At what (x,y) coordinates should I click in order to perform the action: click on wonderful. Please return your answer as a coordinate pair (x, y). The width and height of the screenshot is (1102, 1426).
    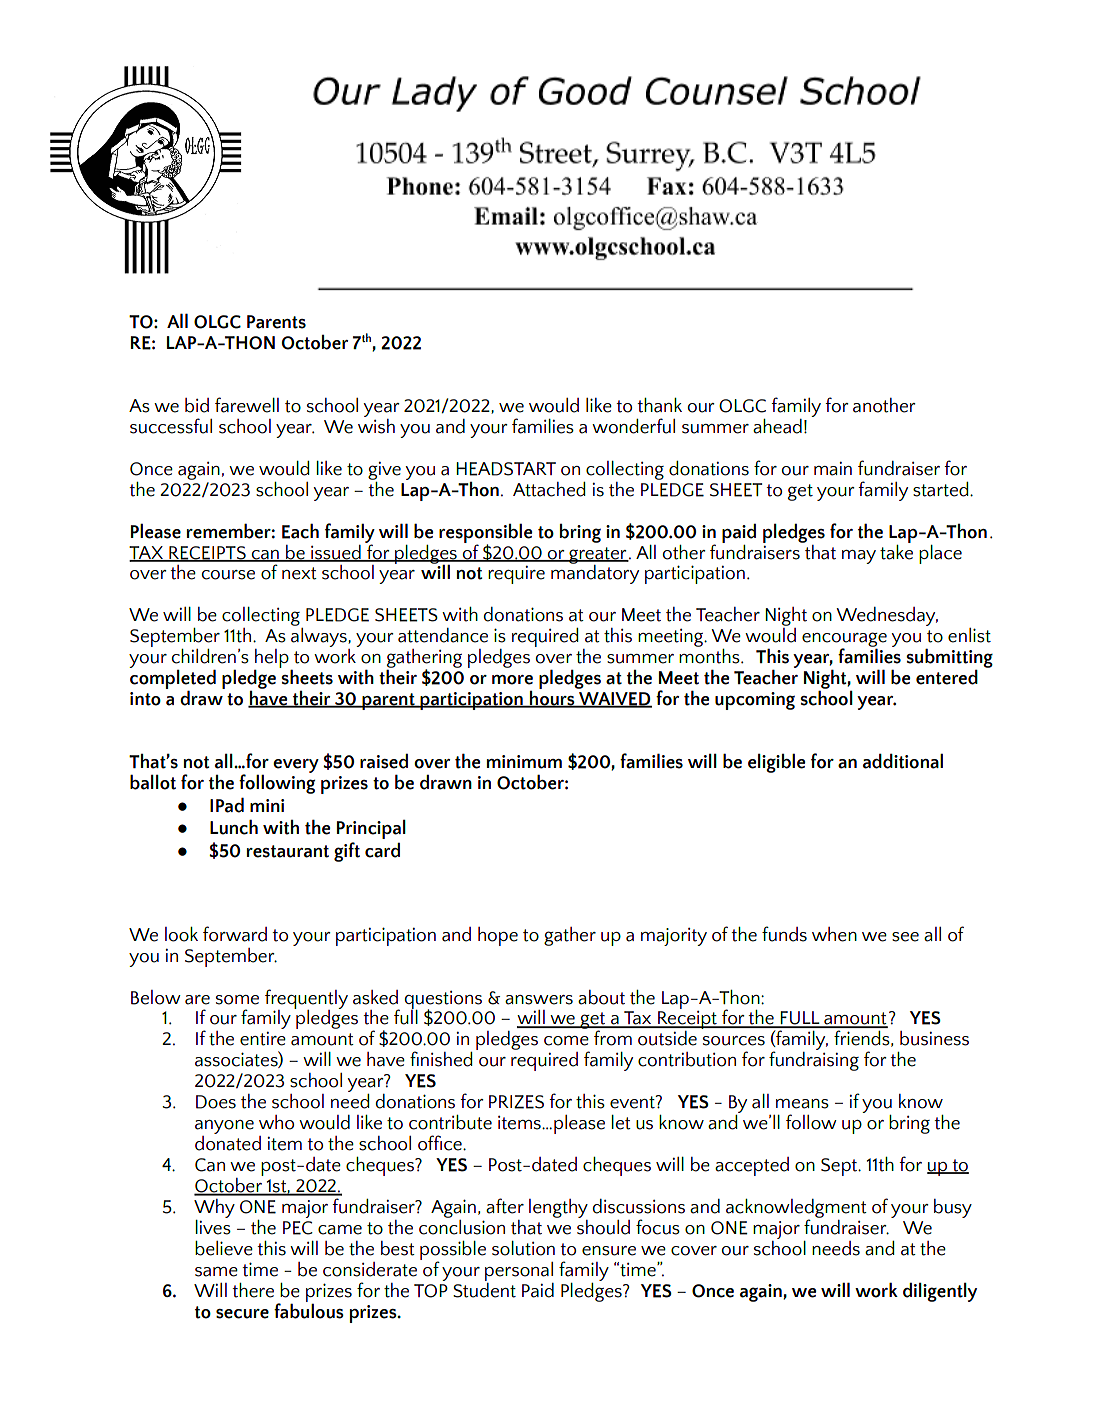
    Looking at the image, I should click on (633, 426).
